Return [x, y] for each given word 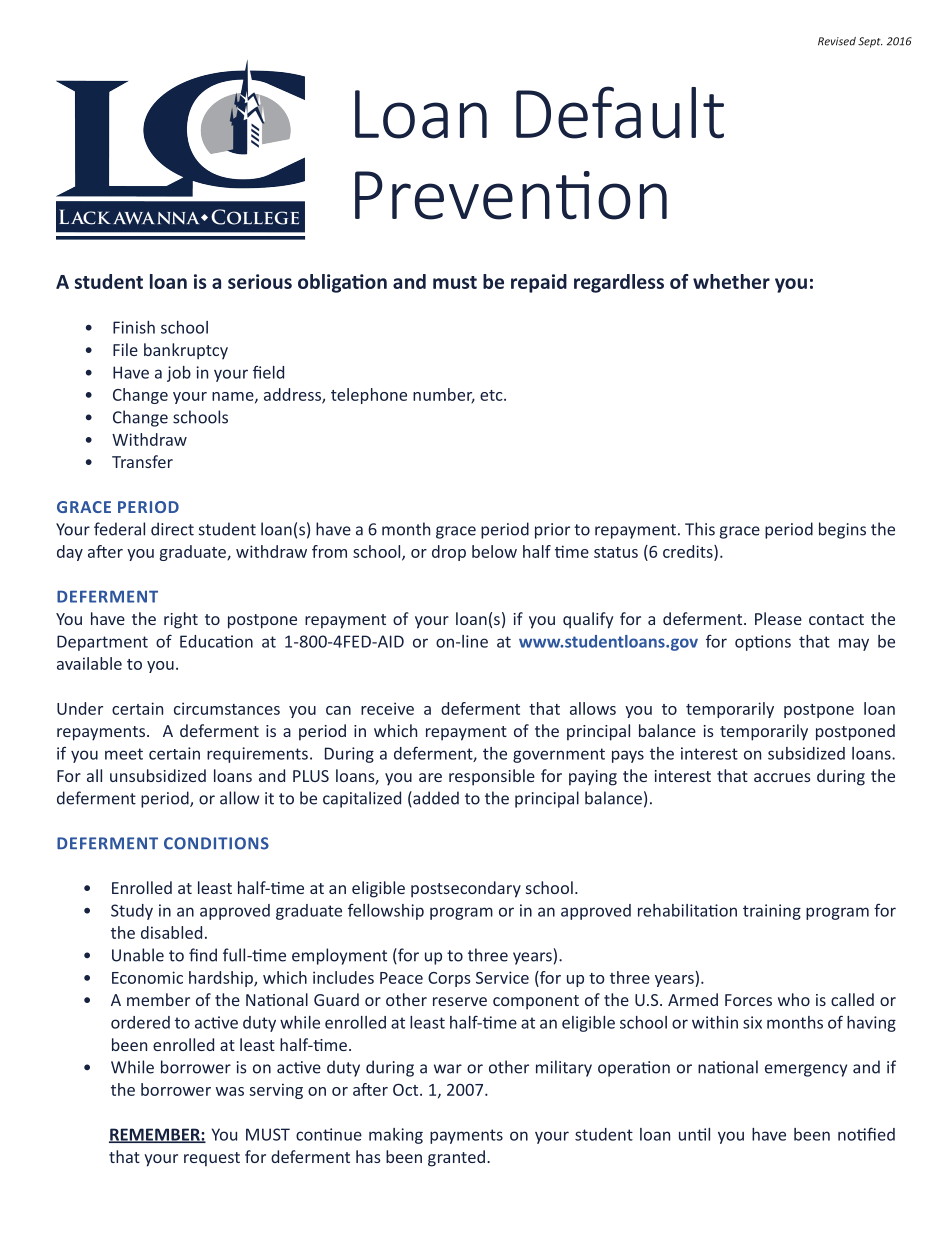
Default [620, 112]
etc [492, 395]
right [181, 620]
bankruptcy [186, 351]
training [772, 912]
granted [456, 1158]
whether [731, 281]
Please [778, 618]
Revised [837, 41]
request [212, 1159]
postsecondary [466, 889]
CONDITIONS [216, 843]
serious [260, 281]
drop [449, 553]
